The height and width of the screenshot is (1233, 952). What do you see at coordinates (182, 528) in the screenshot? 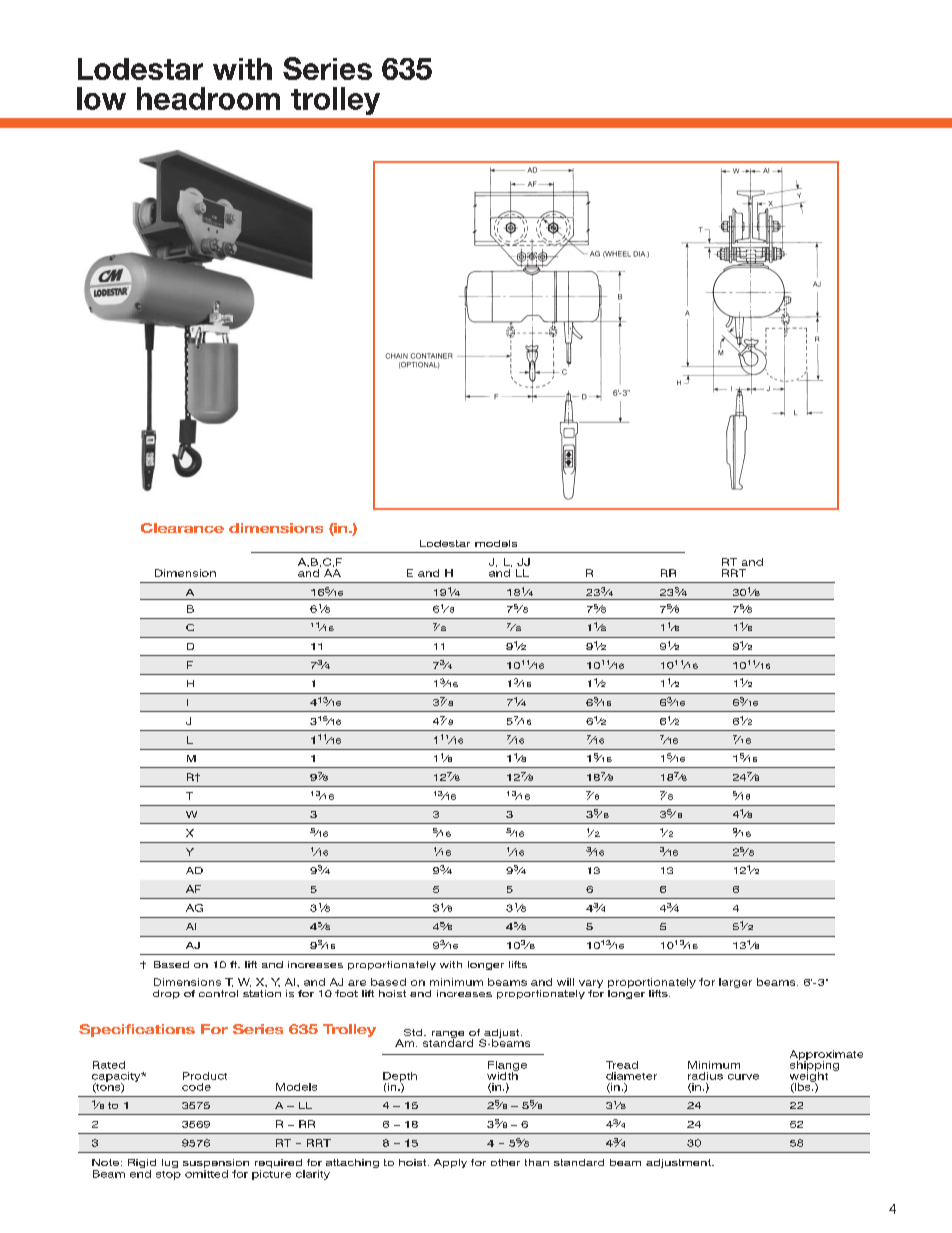
I see `Clearance` at bounding box center [182, 528].
